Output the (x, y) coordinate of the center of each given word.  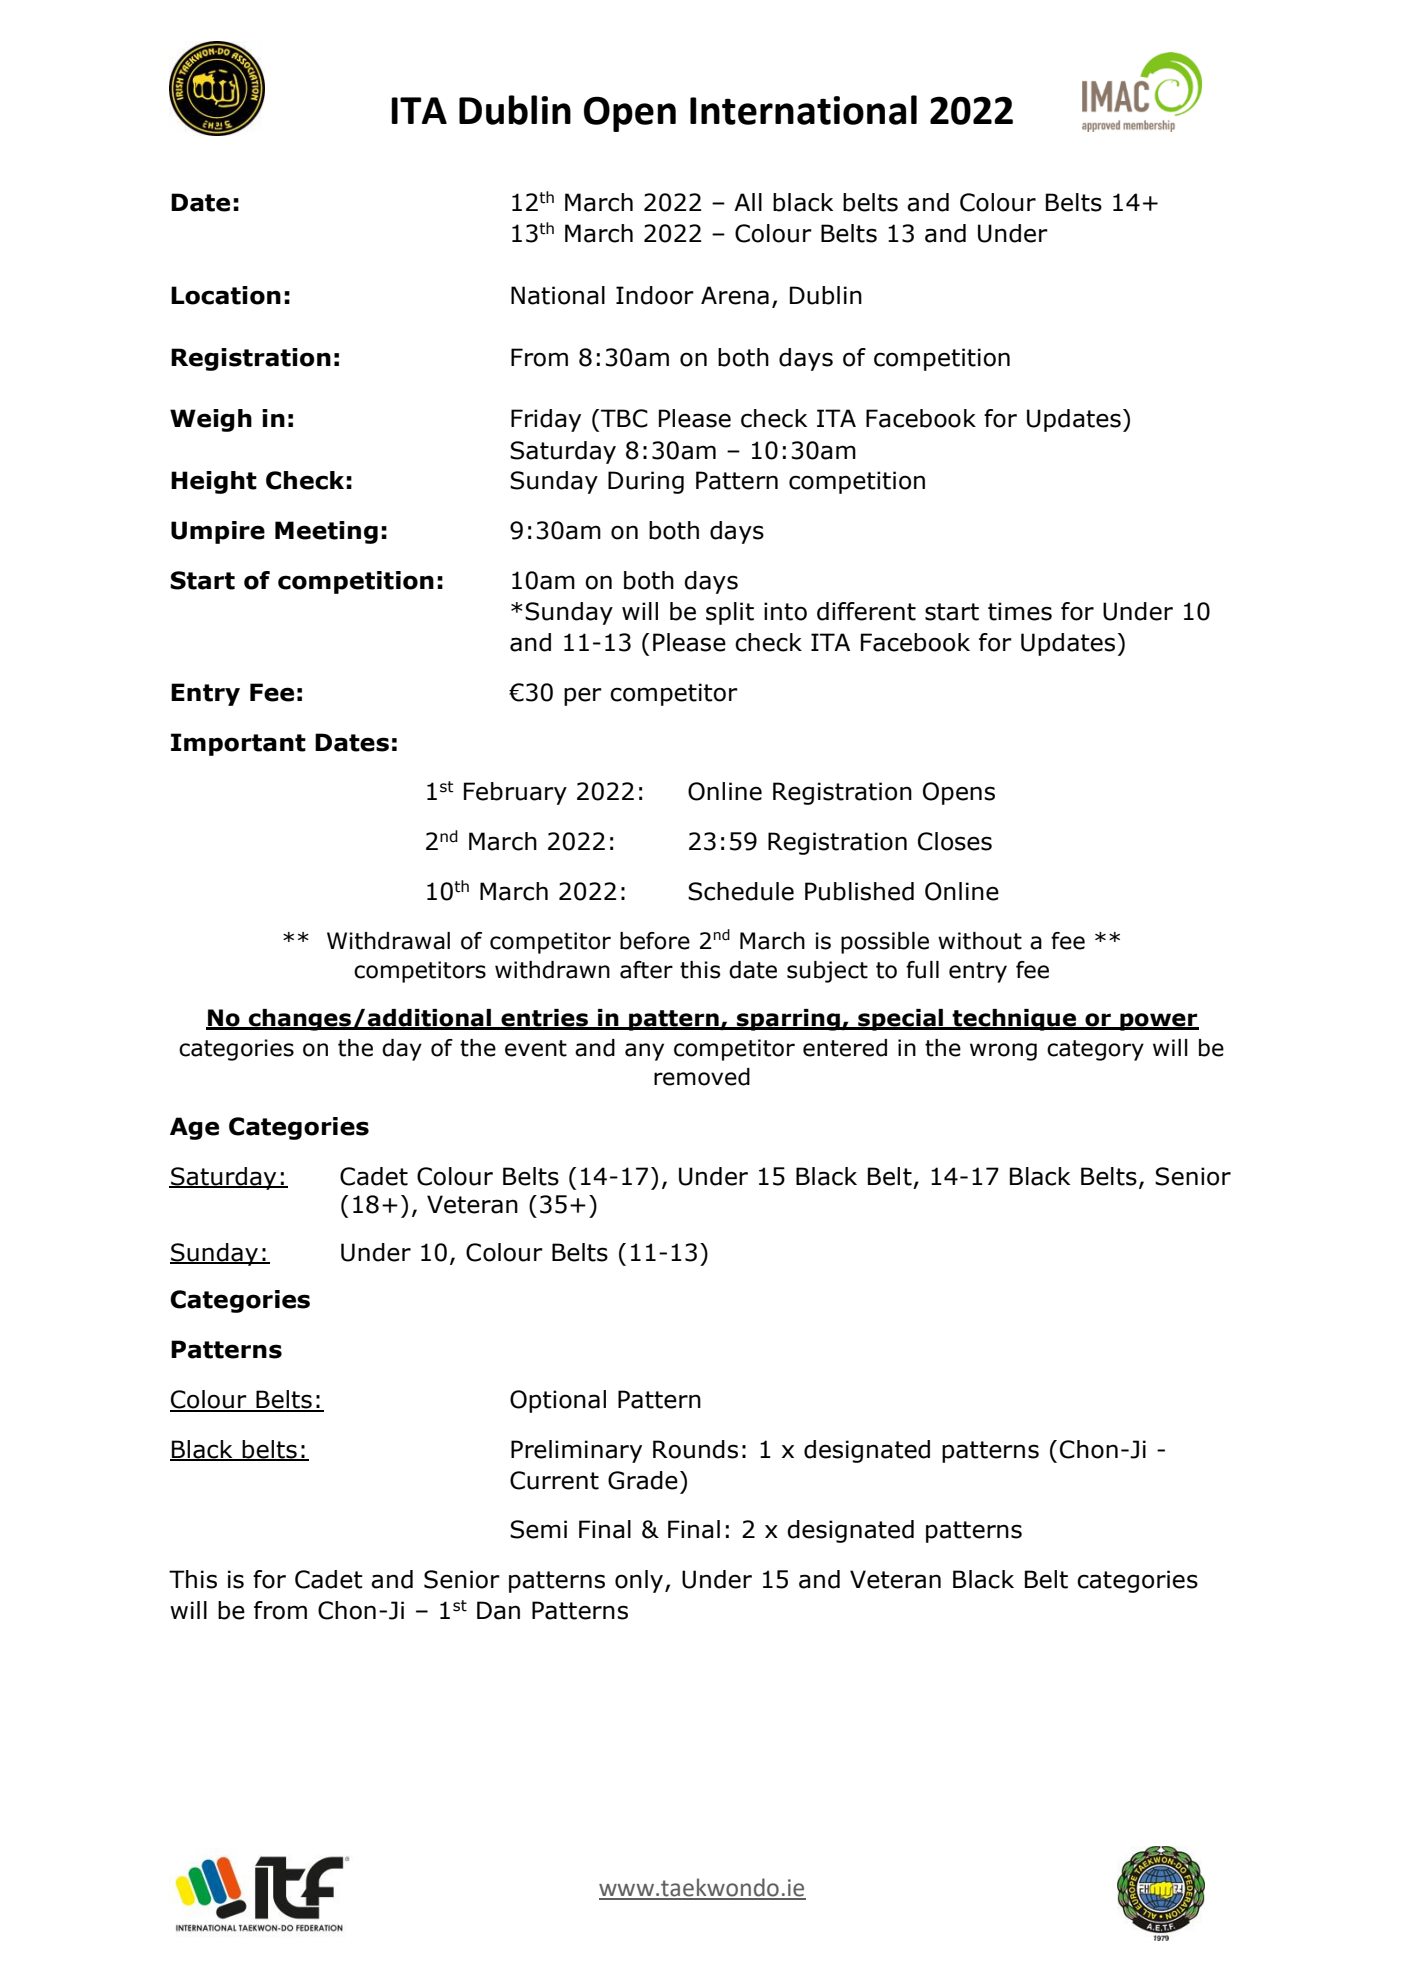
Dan (498, 1610)
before (655, 941)
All (748, 202)
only (640, 1581)
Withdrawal (388, 941)
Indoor (655, 295)
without (980, 941)
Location (226, 295)
